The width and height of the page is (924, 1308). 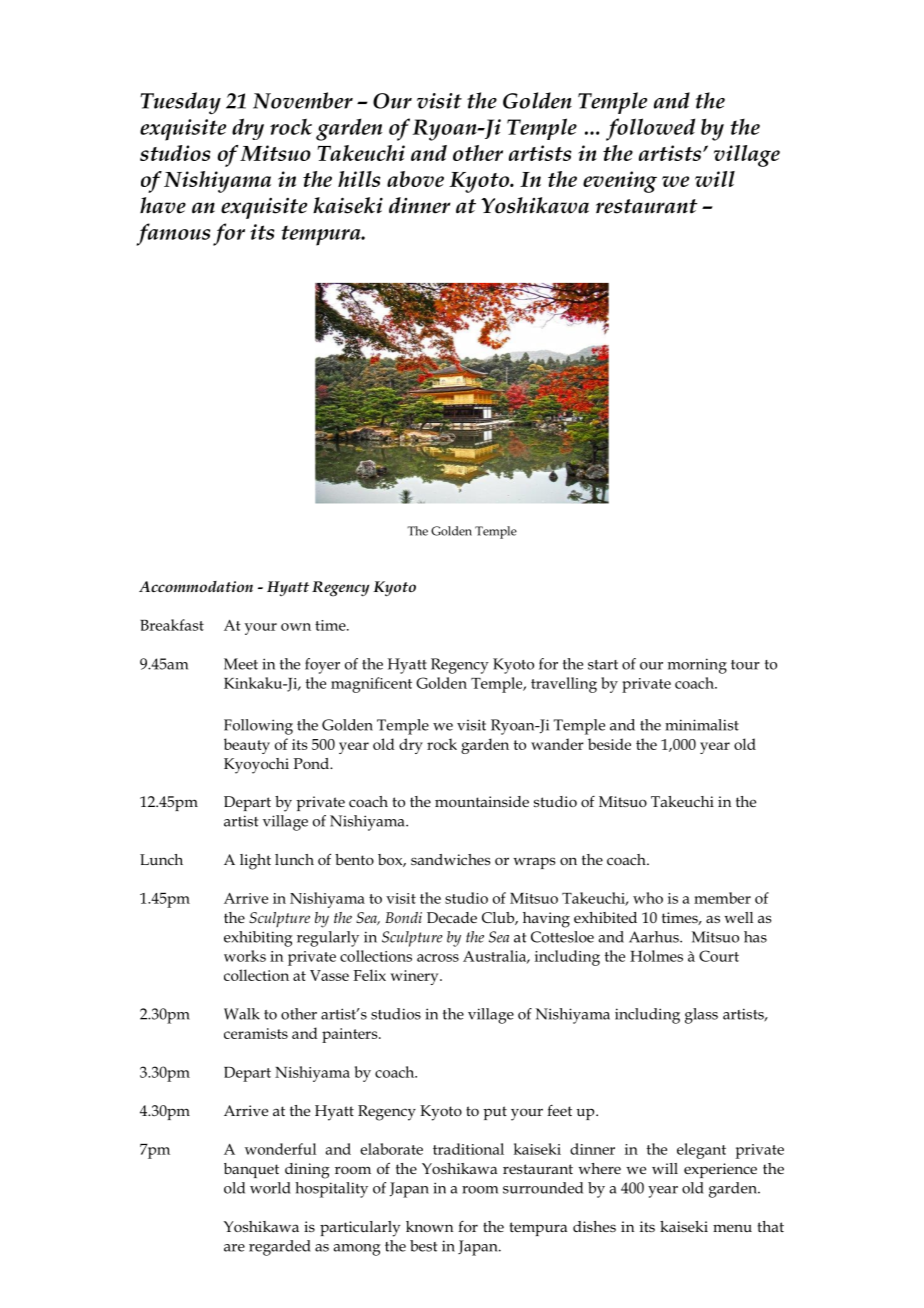 What do you see at coordinates (438, 958) in the page?
I see `across` at bounding box center [438, 958].
